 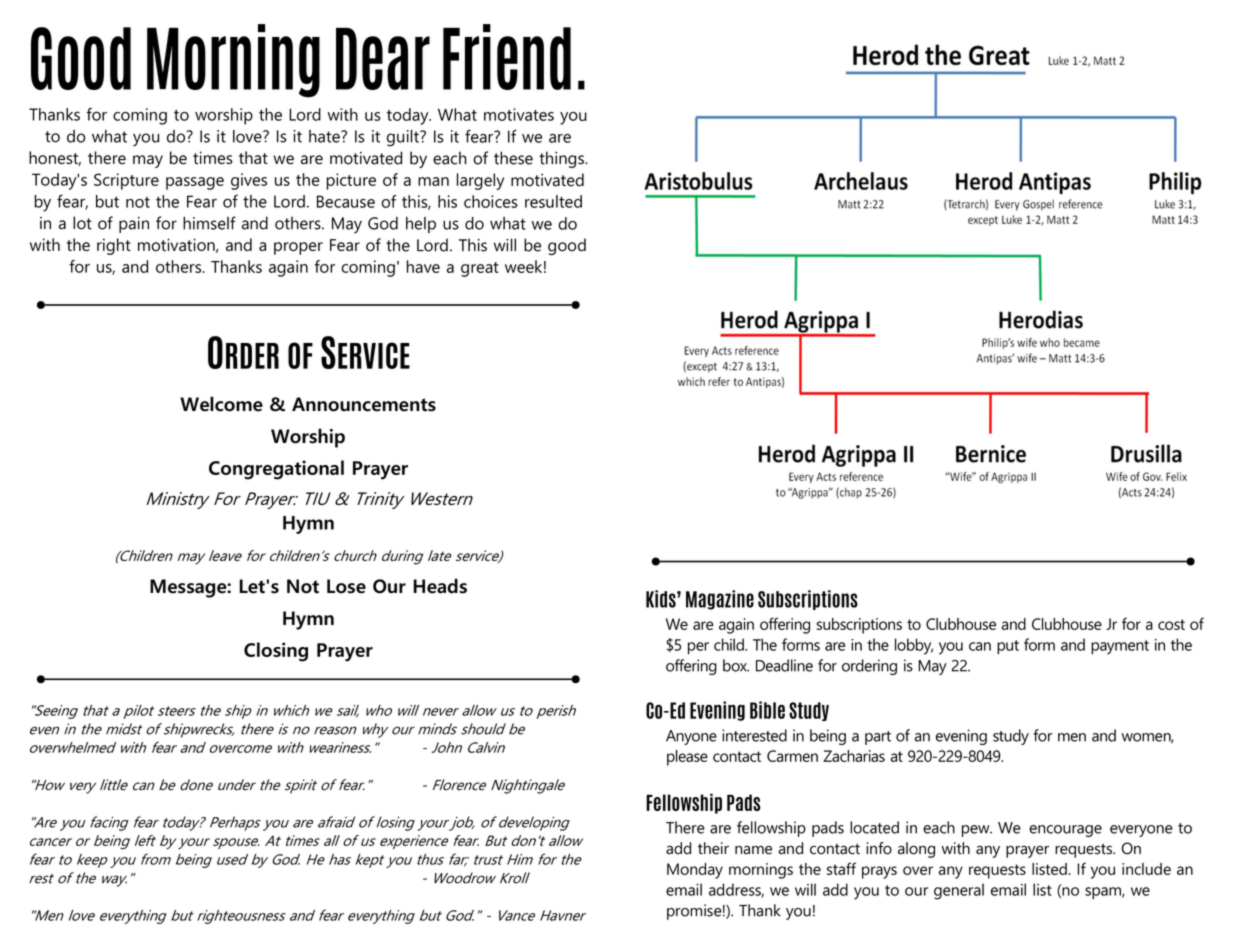 I want to click on Friend, so click(x=507, y=57).
